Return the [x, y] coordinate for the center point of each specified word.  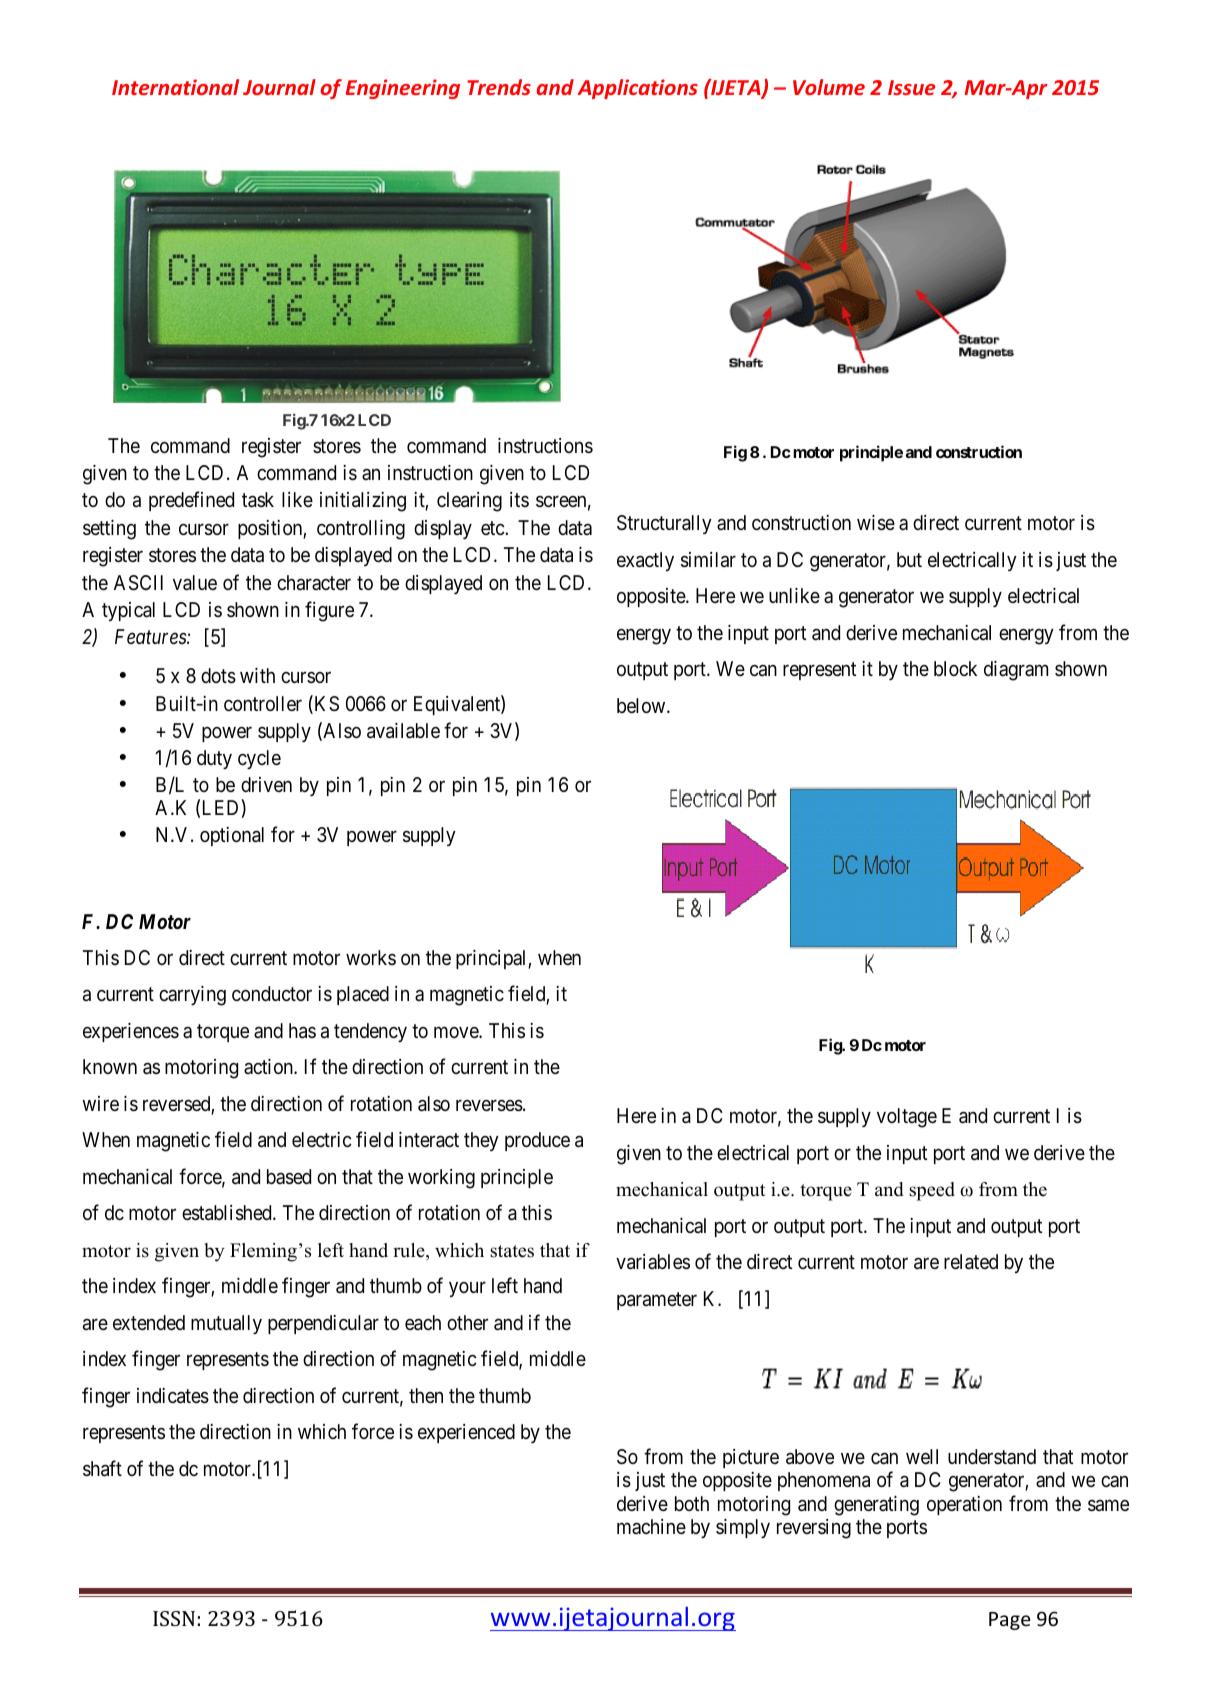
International [175, 87]
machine [651, 1526]
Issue [911, 87]
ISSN [174, 1618]
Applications [637, 89]
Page [1009, 1621]
